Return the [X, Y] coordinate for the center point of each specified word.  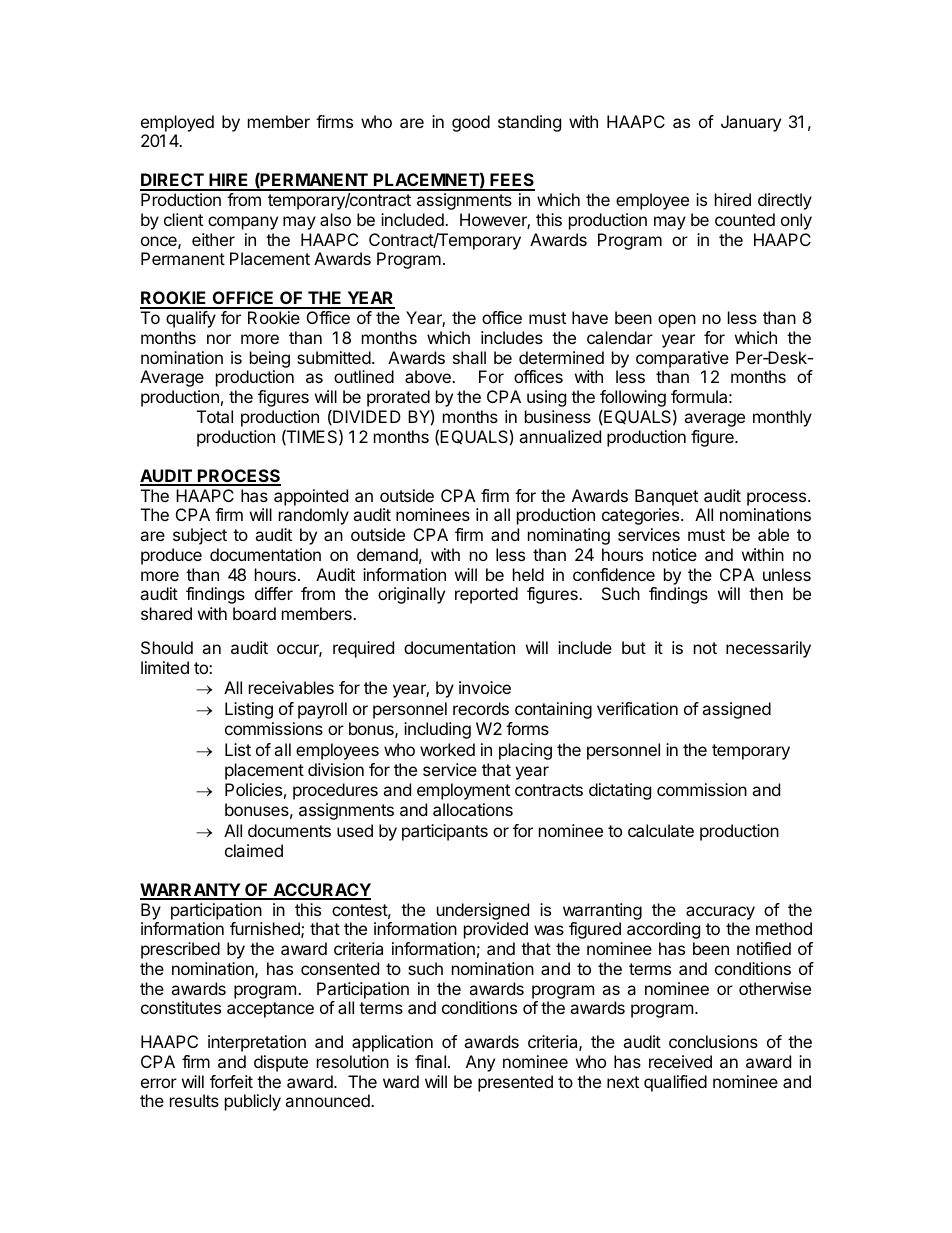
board [254, 613]
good [471, 123]
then [766, 593]
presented [515, 1083]
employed [177, 123]
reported [486, 595]
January [751, 123]
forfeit [231, 1081]
